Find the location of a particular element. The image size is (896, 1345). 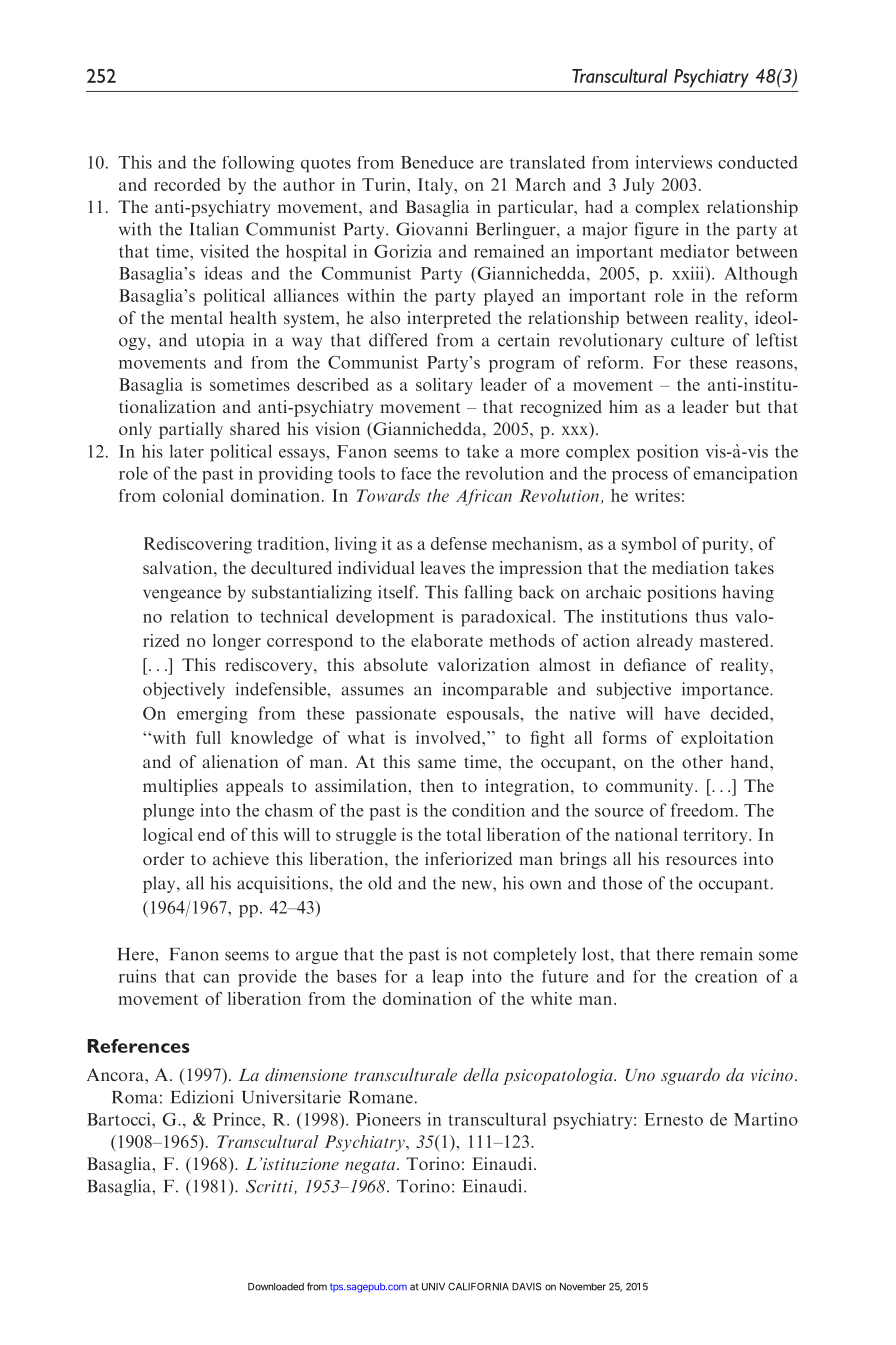

interviews is located at coordinates (674, 162).
